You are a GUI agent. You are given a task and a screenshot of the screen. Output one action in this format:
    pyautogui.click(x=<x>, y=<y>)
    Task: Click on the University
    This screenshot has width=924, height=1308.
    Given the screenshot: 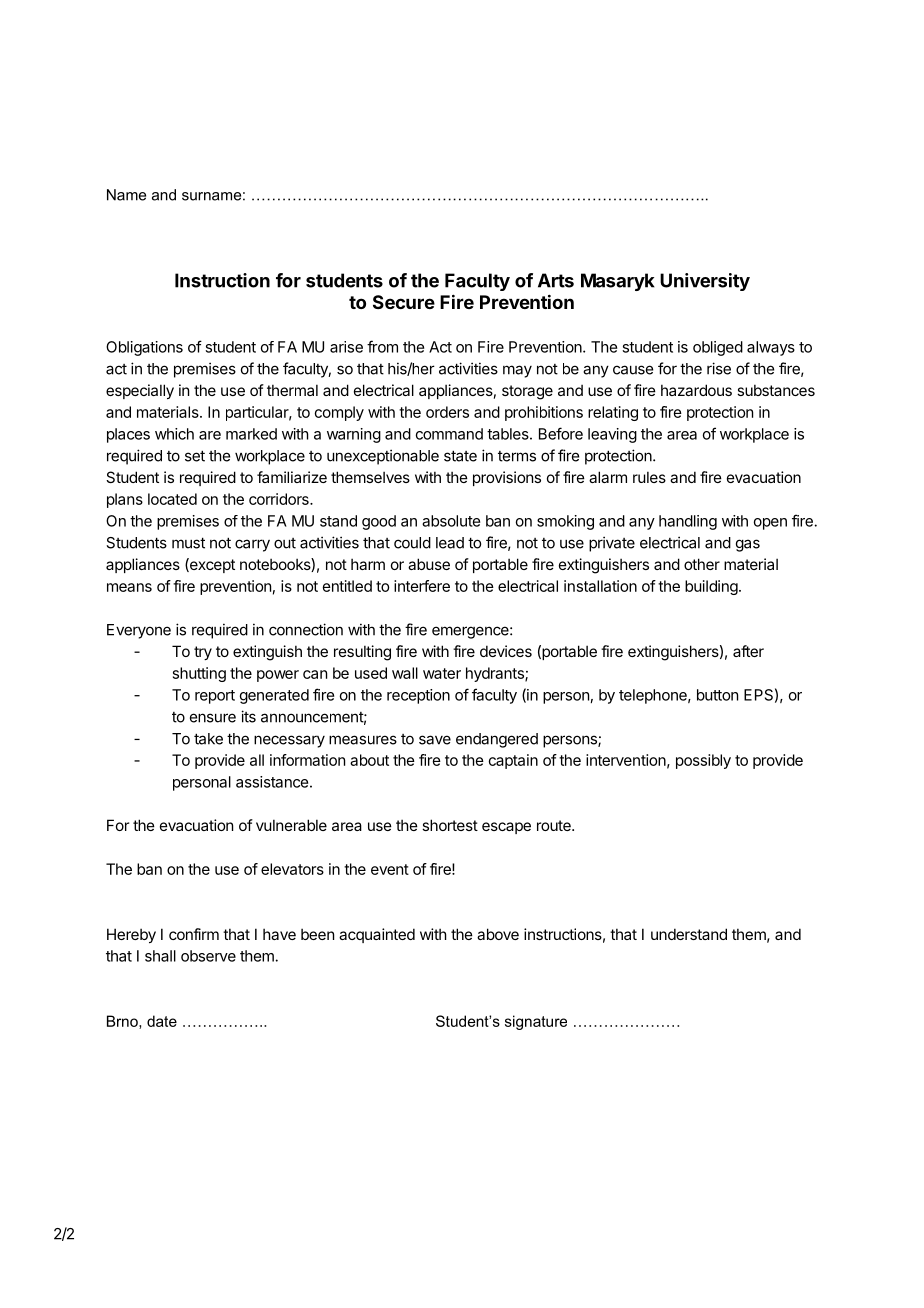 What is the action you would take?
    pyautogui.click(x=705, y=282)
